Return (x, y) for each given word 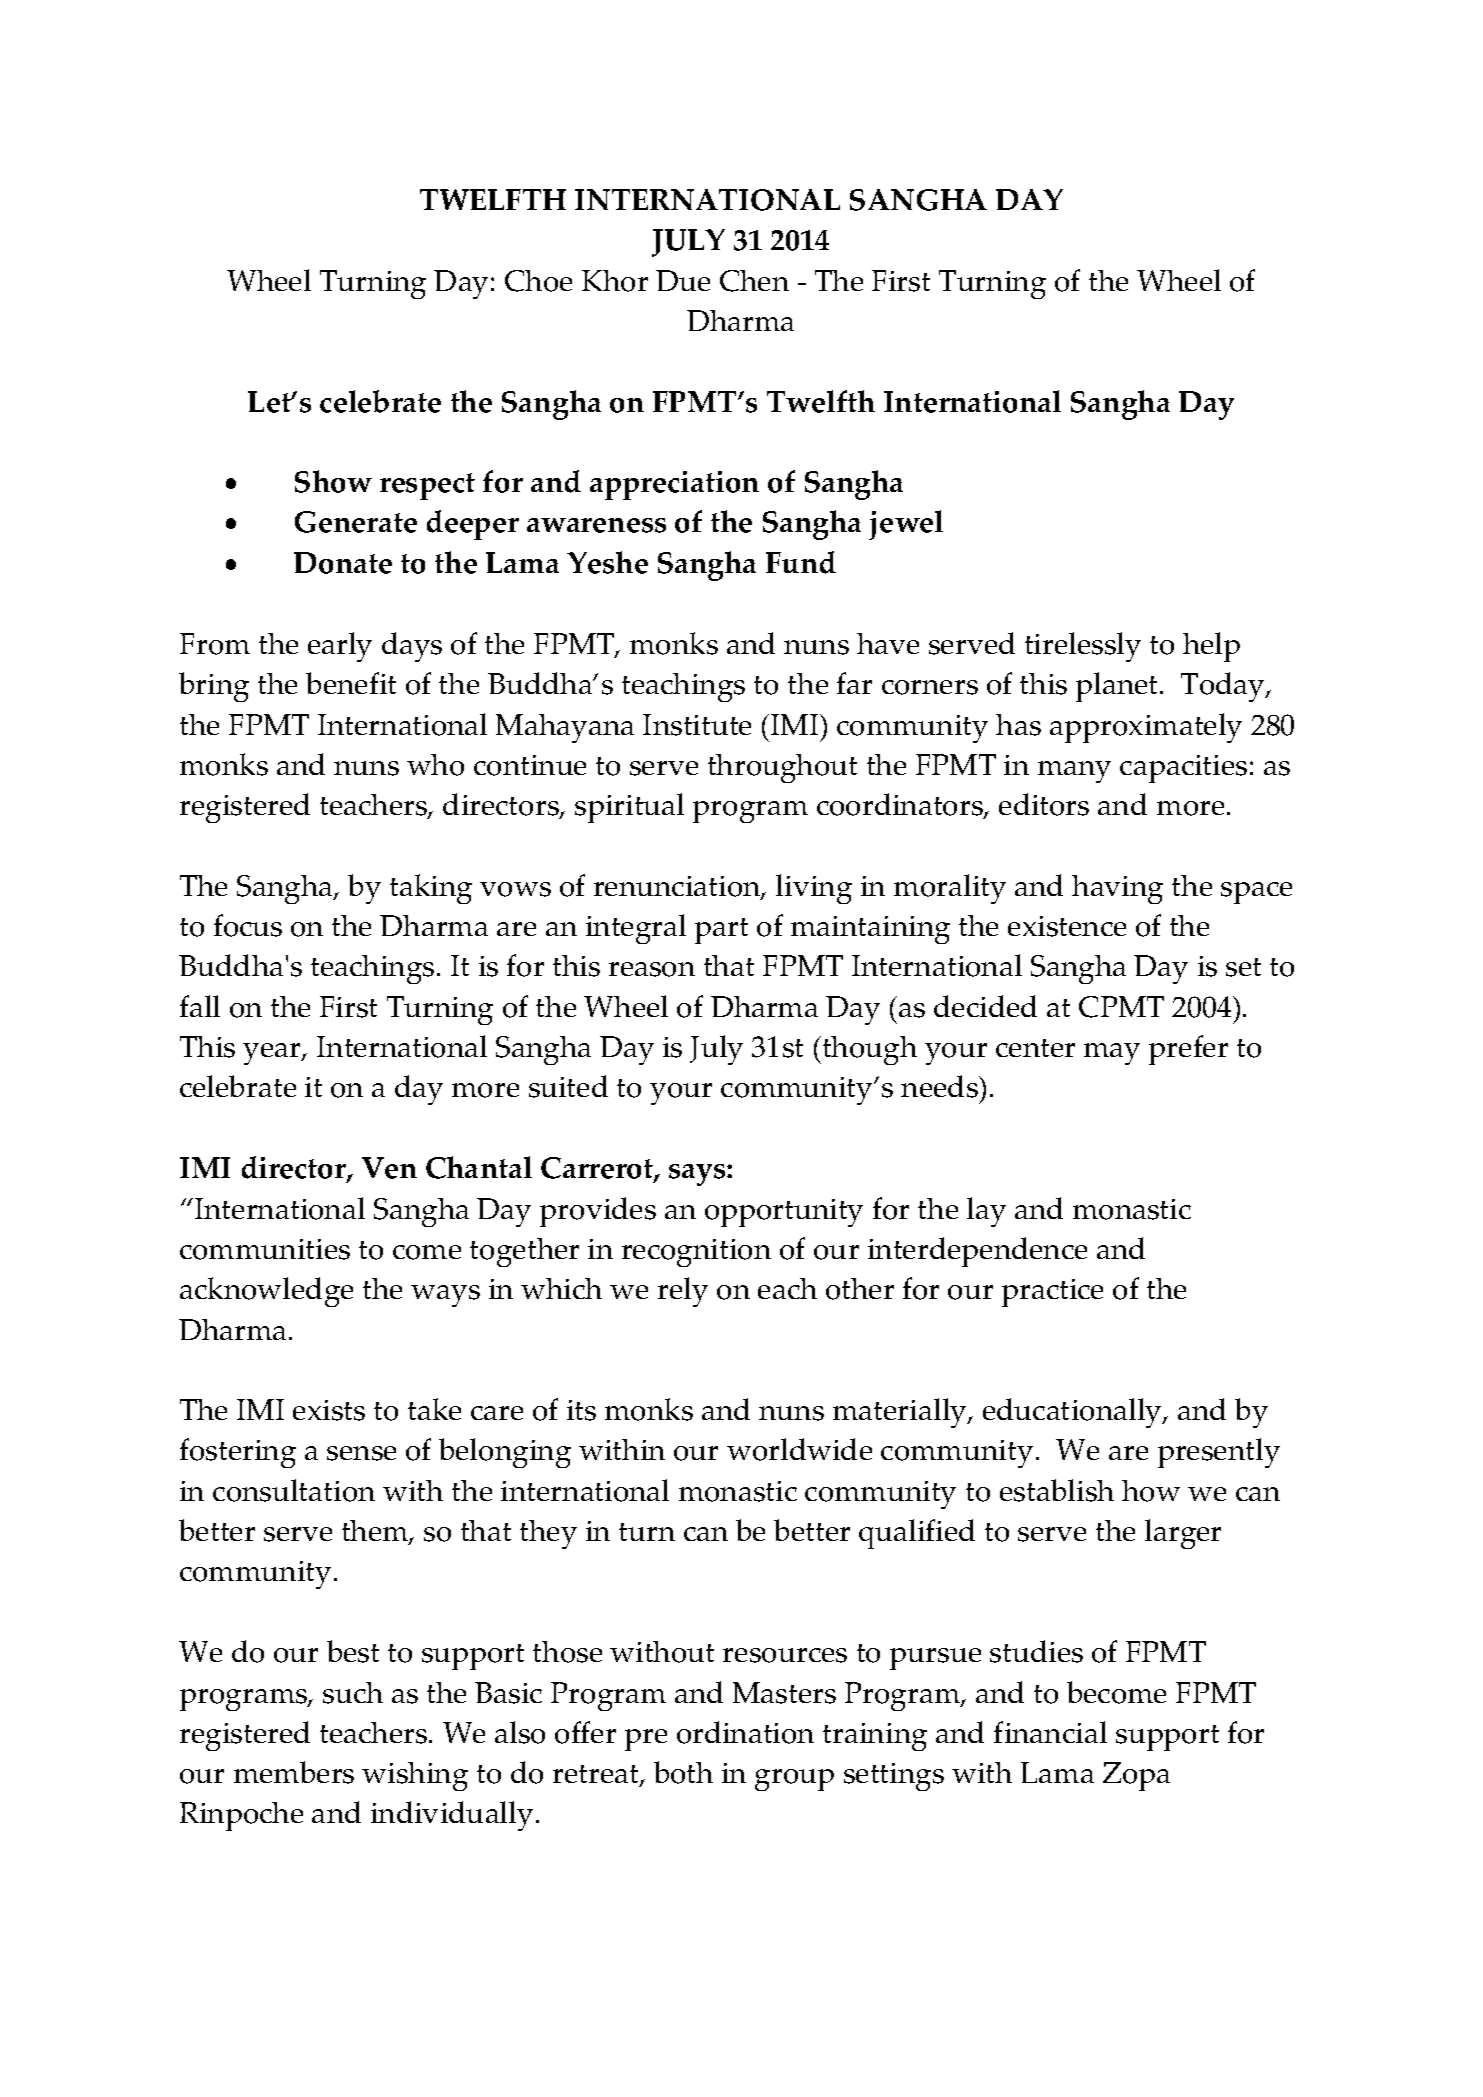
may (1112, 1054)
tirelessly (1083, 647)
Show (333, 481)
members (294, 1772)
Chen (754, 281)
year (273, 1054)
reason (652, 969)
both (683, 1772)
